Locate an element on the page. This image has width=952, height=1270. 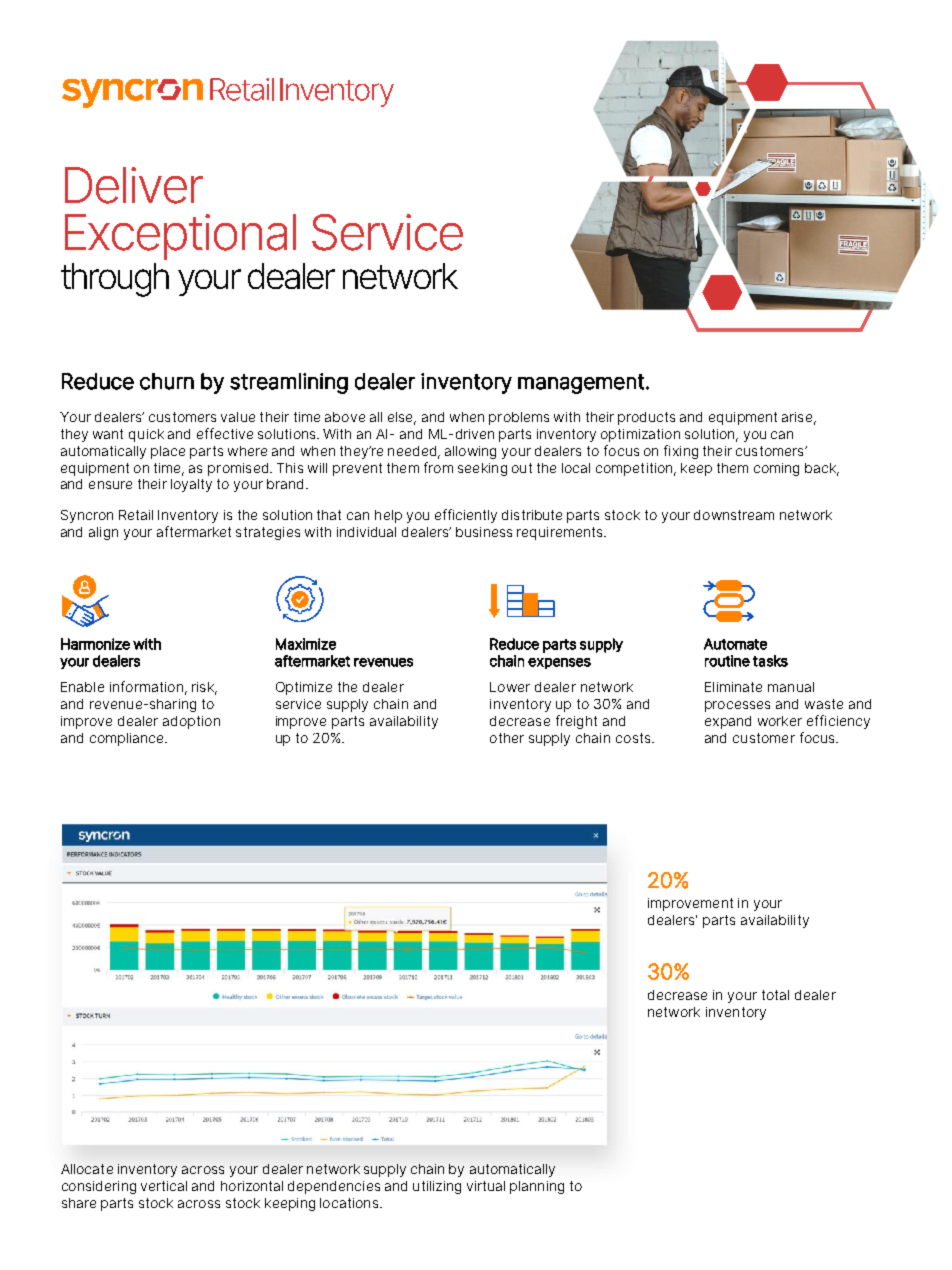
expand is located at coordinates (728, 722).
